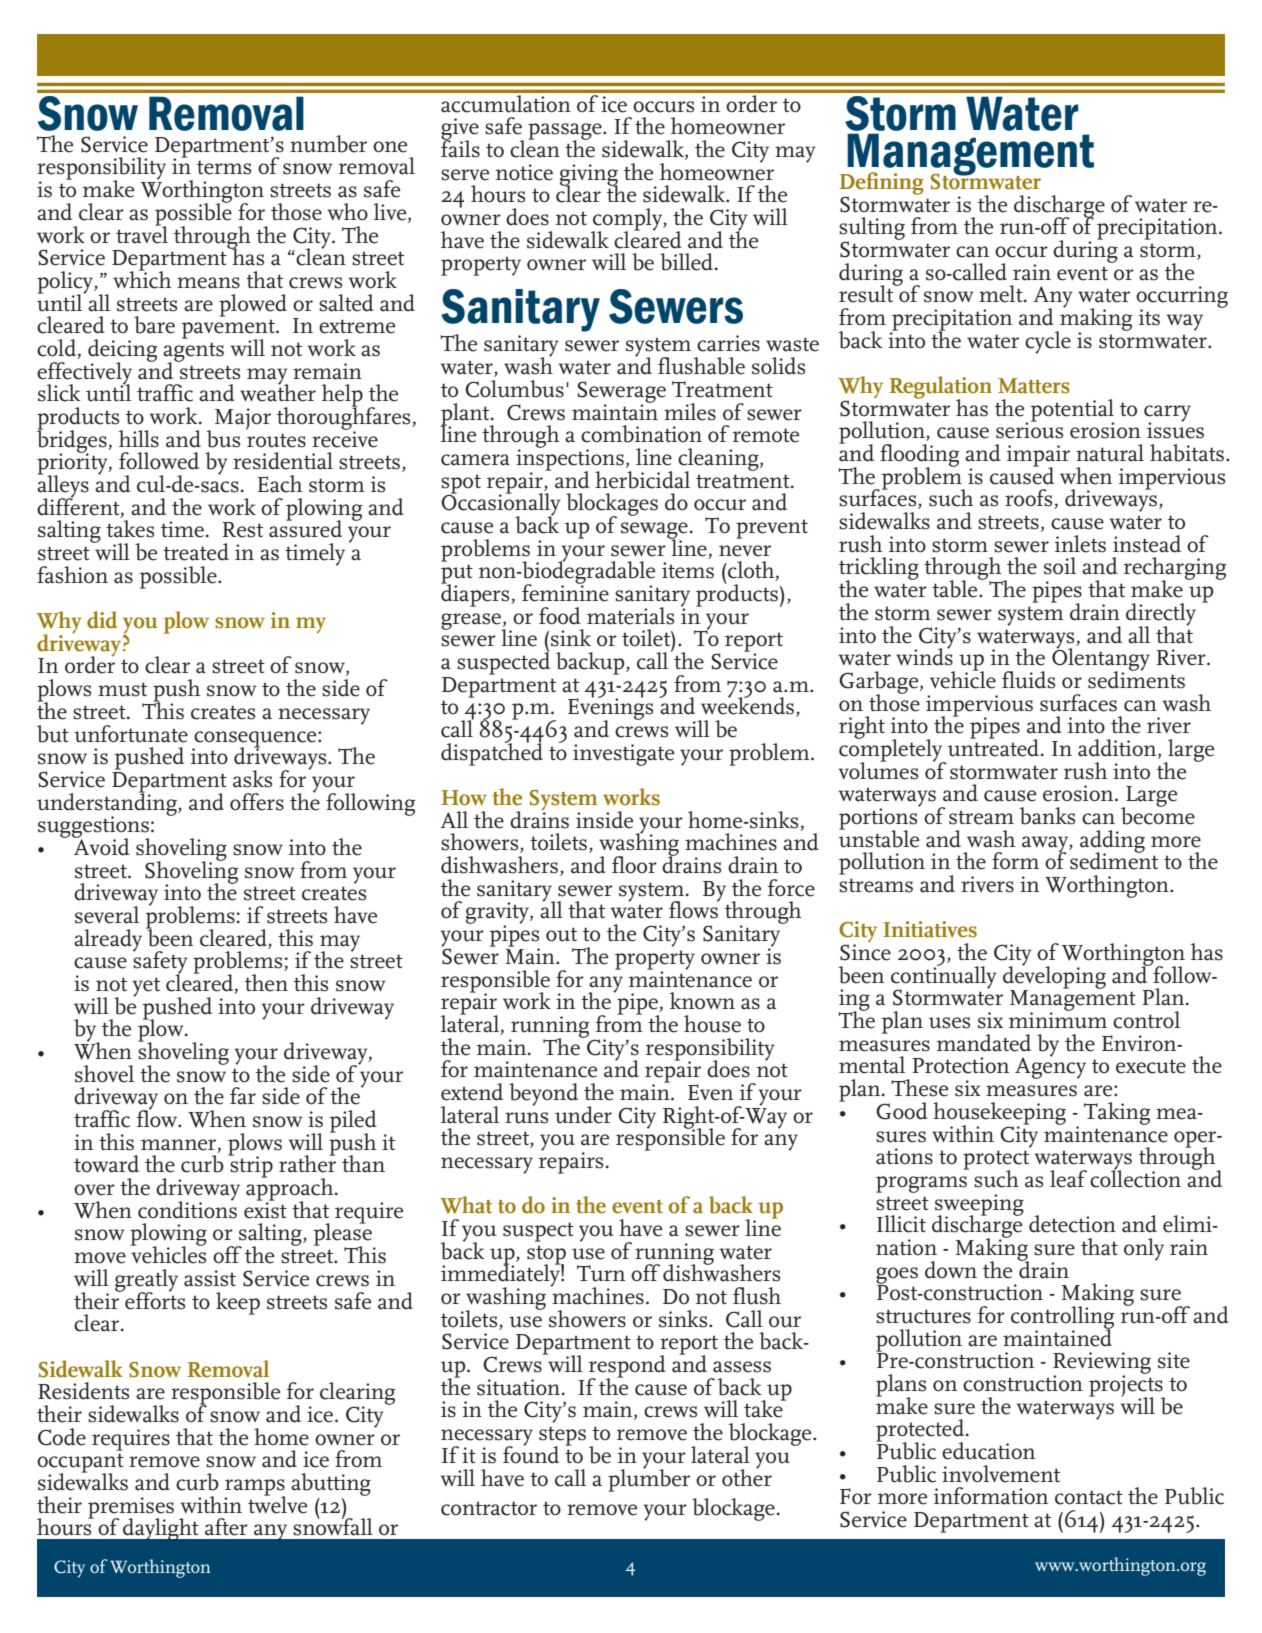 This screenshot has height=1633, width=1262. What do you see at coordinates (224, 167) in the screenshot?
I see `terms` at bounding box center [224, 167].
